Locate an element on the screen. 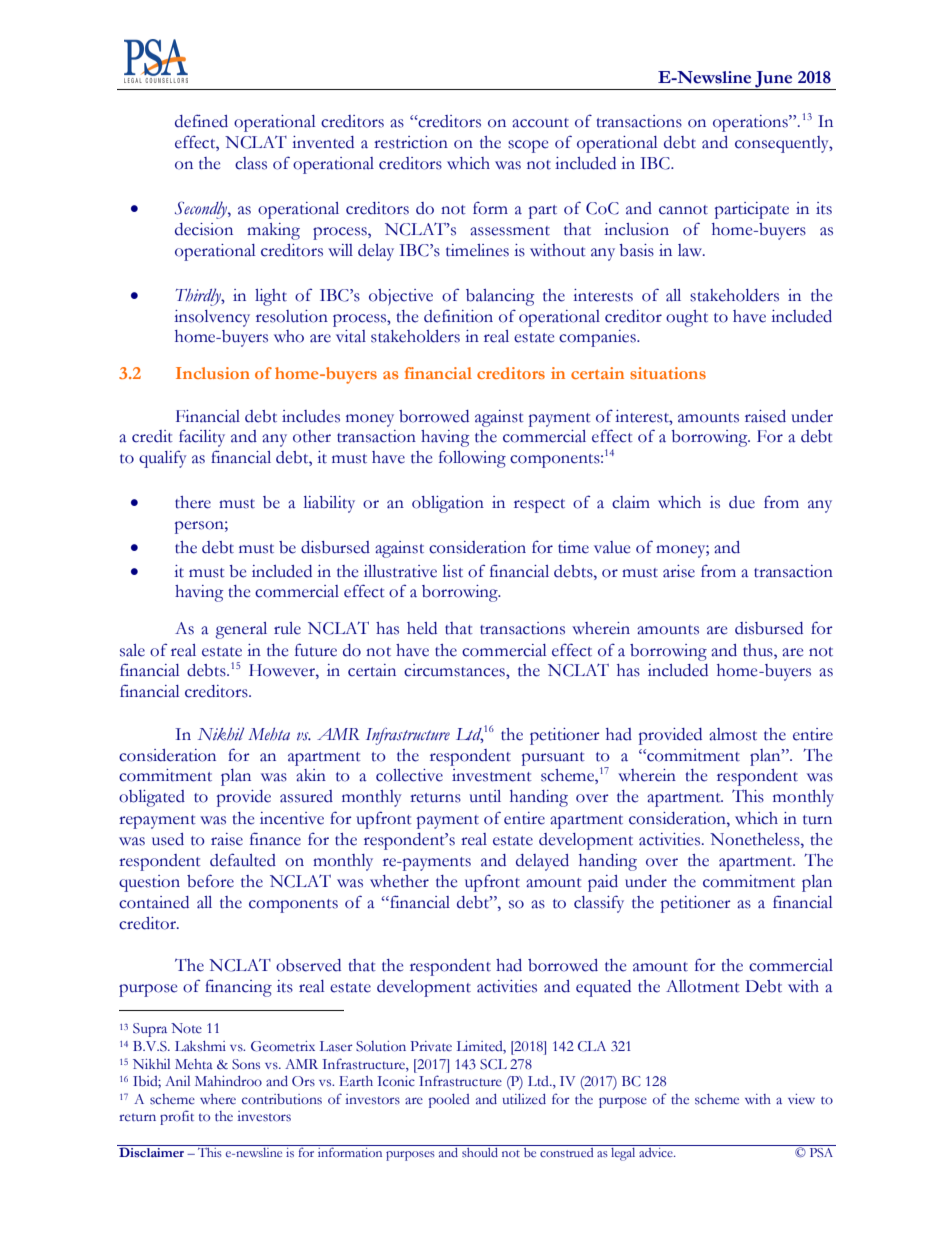 This screenshot has width=952, height=1233. whether is located at coordinates (399, 881).
